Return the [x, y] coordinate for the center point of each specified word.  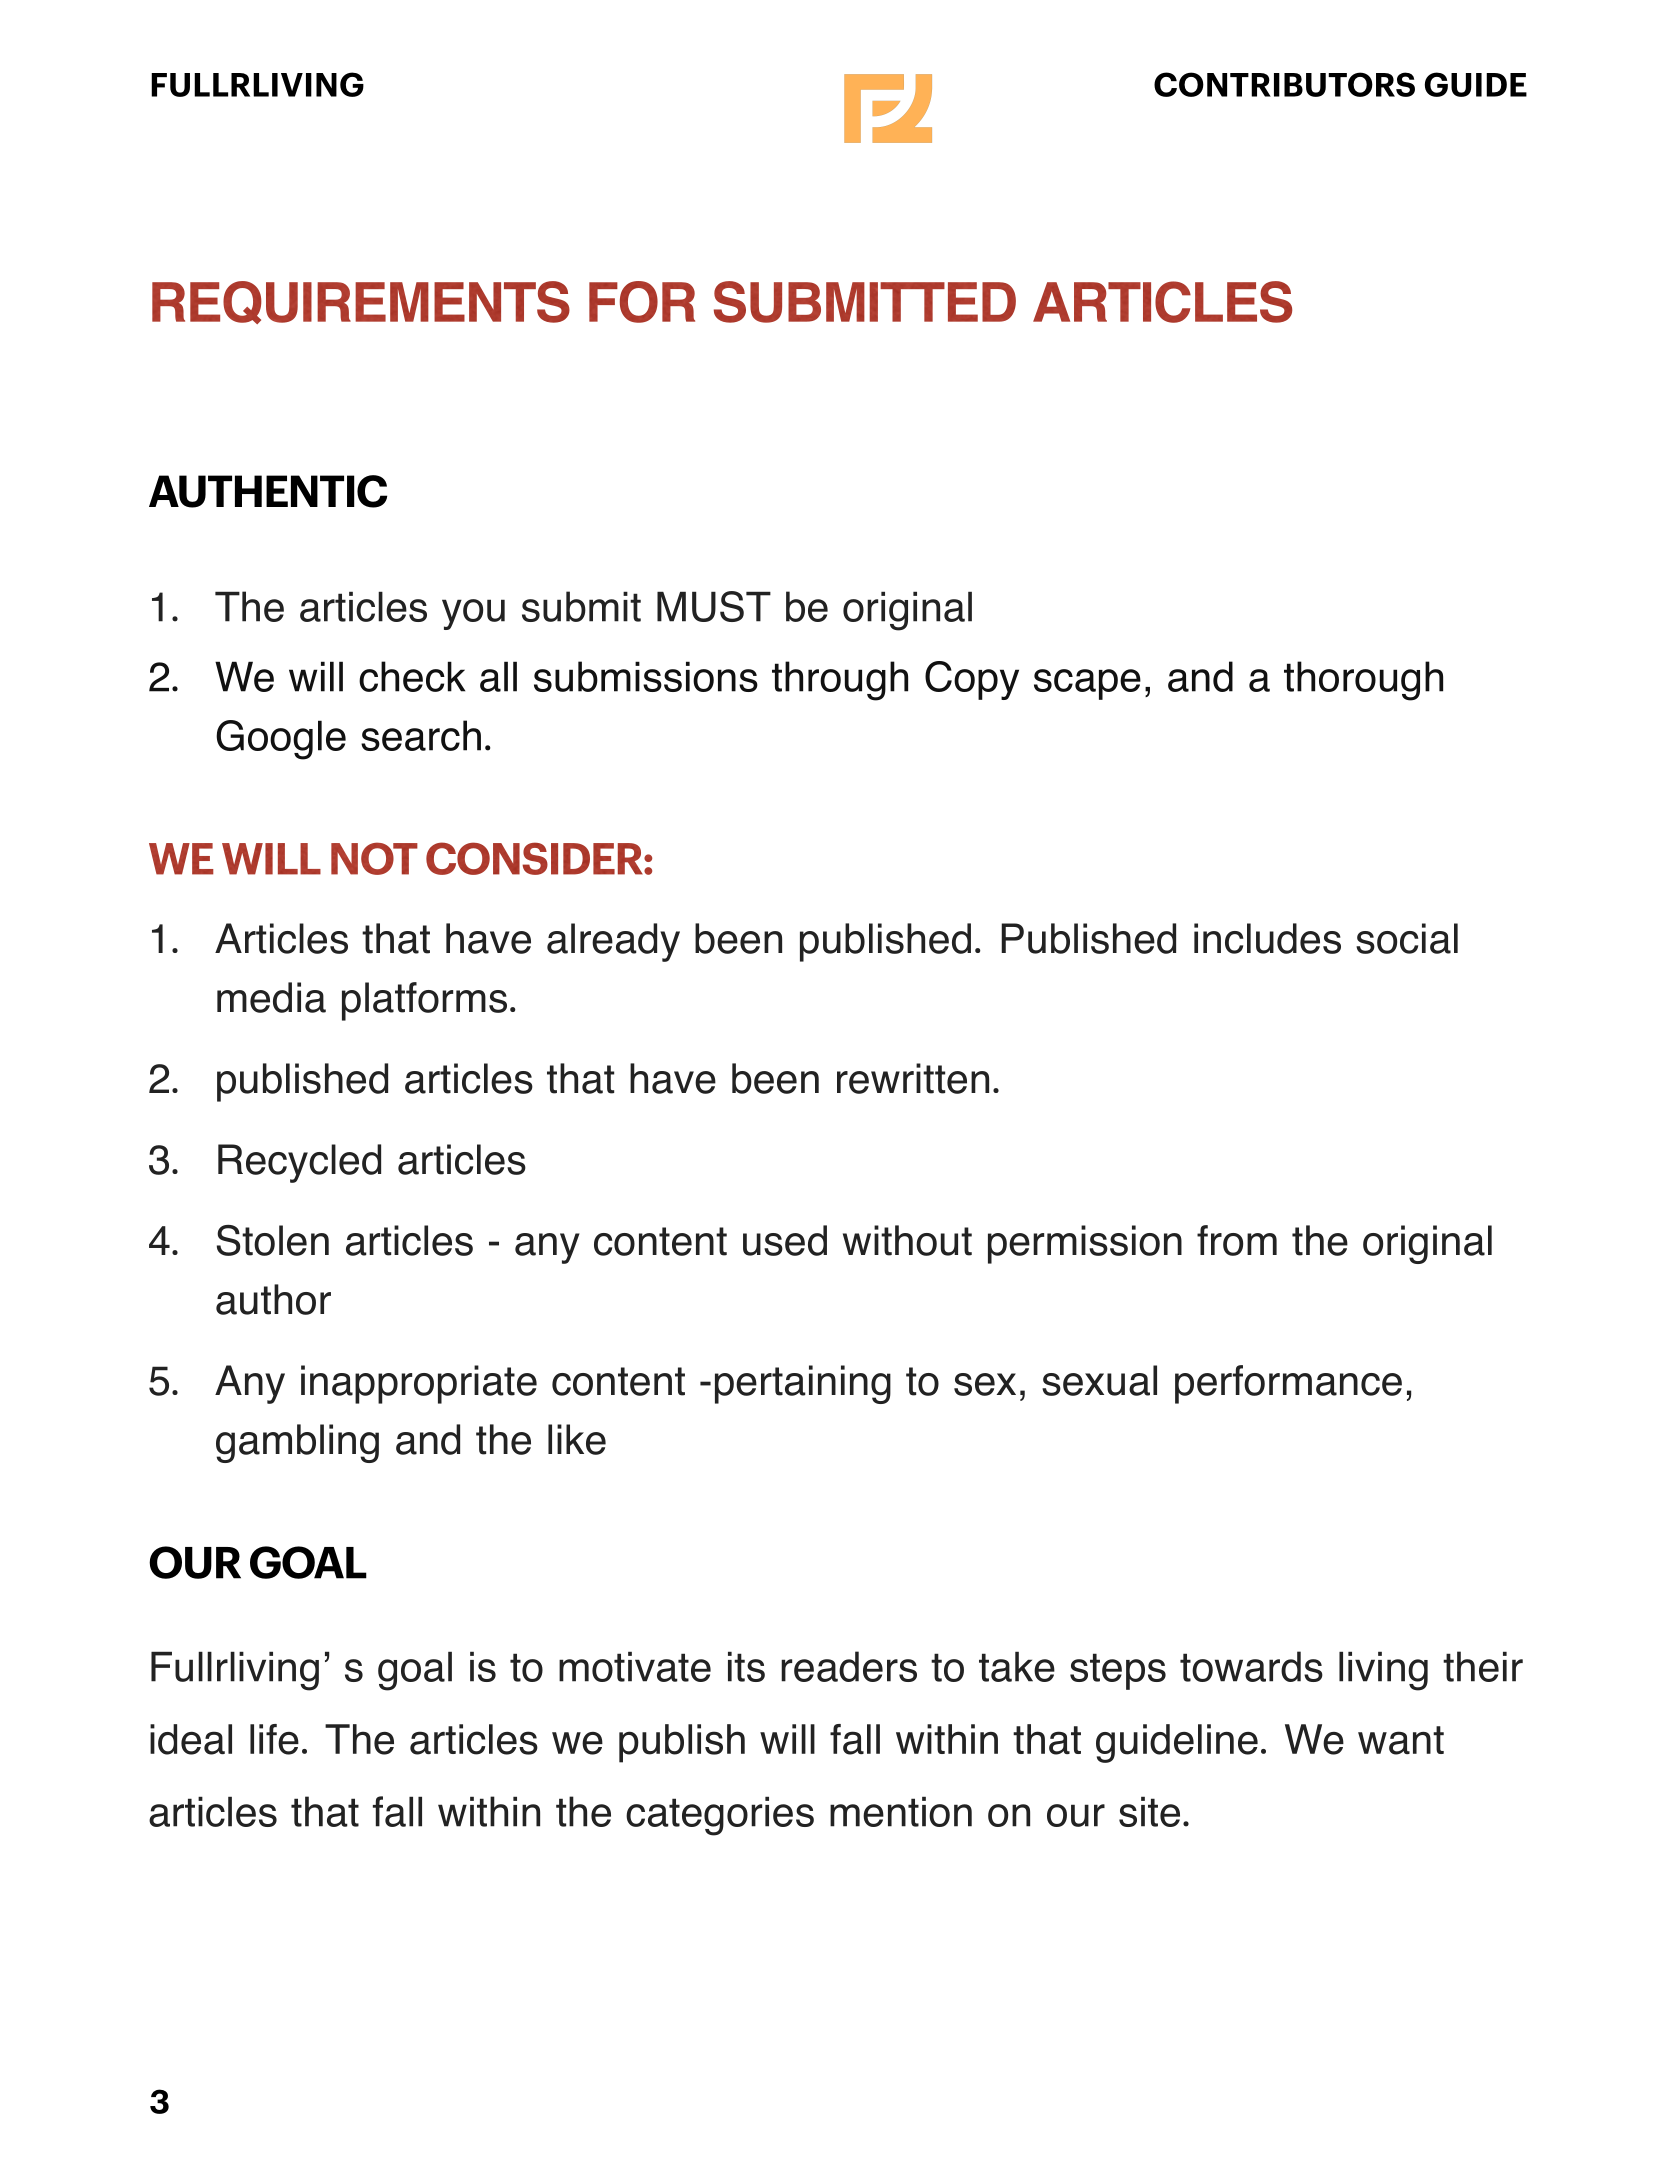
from [1237, 1240]
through [840, 681]
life [274, 1739]
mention [901, 1811]
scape [1087, 684]
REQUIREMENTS [361, 302]
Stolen [273, 1240]
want [1401, 1740]
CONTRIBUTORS [1284, 84]
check [412, 676]
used [785, 1240]
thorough [1363, 681]
